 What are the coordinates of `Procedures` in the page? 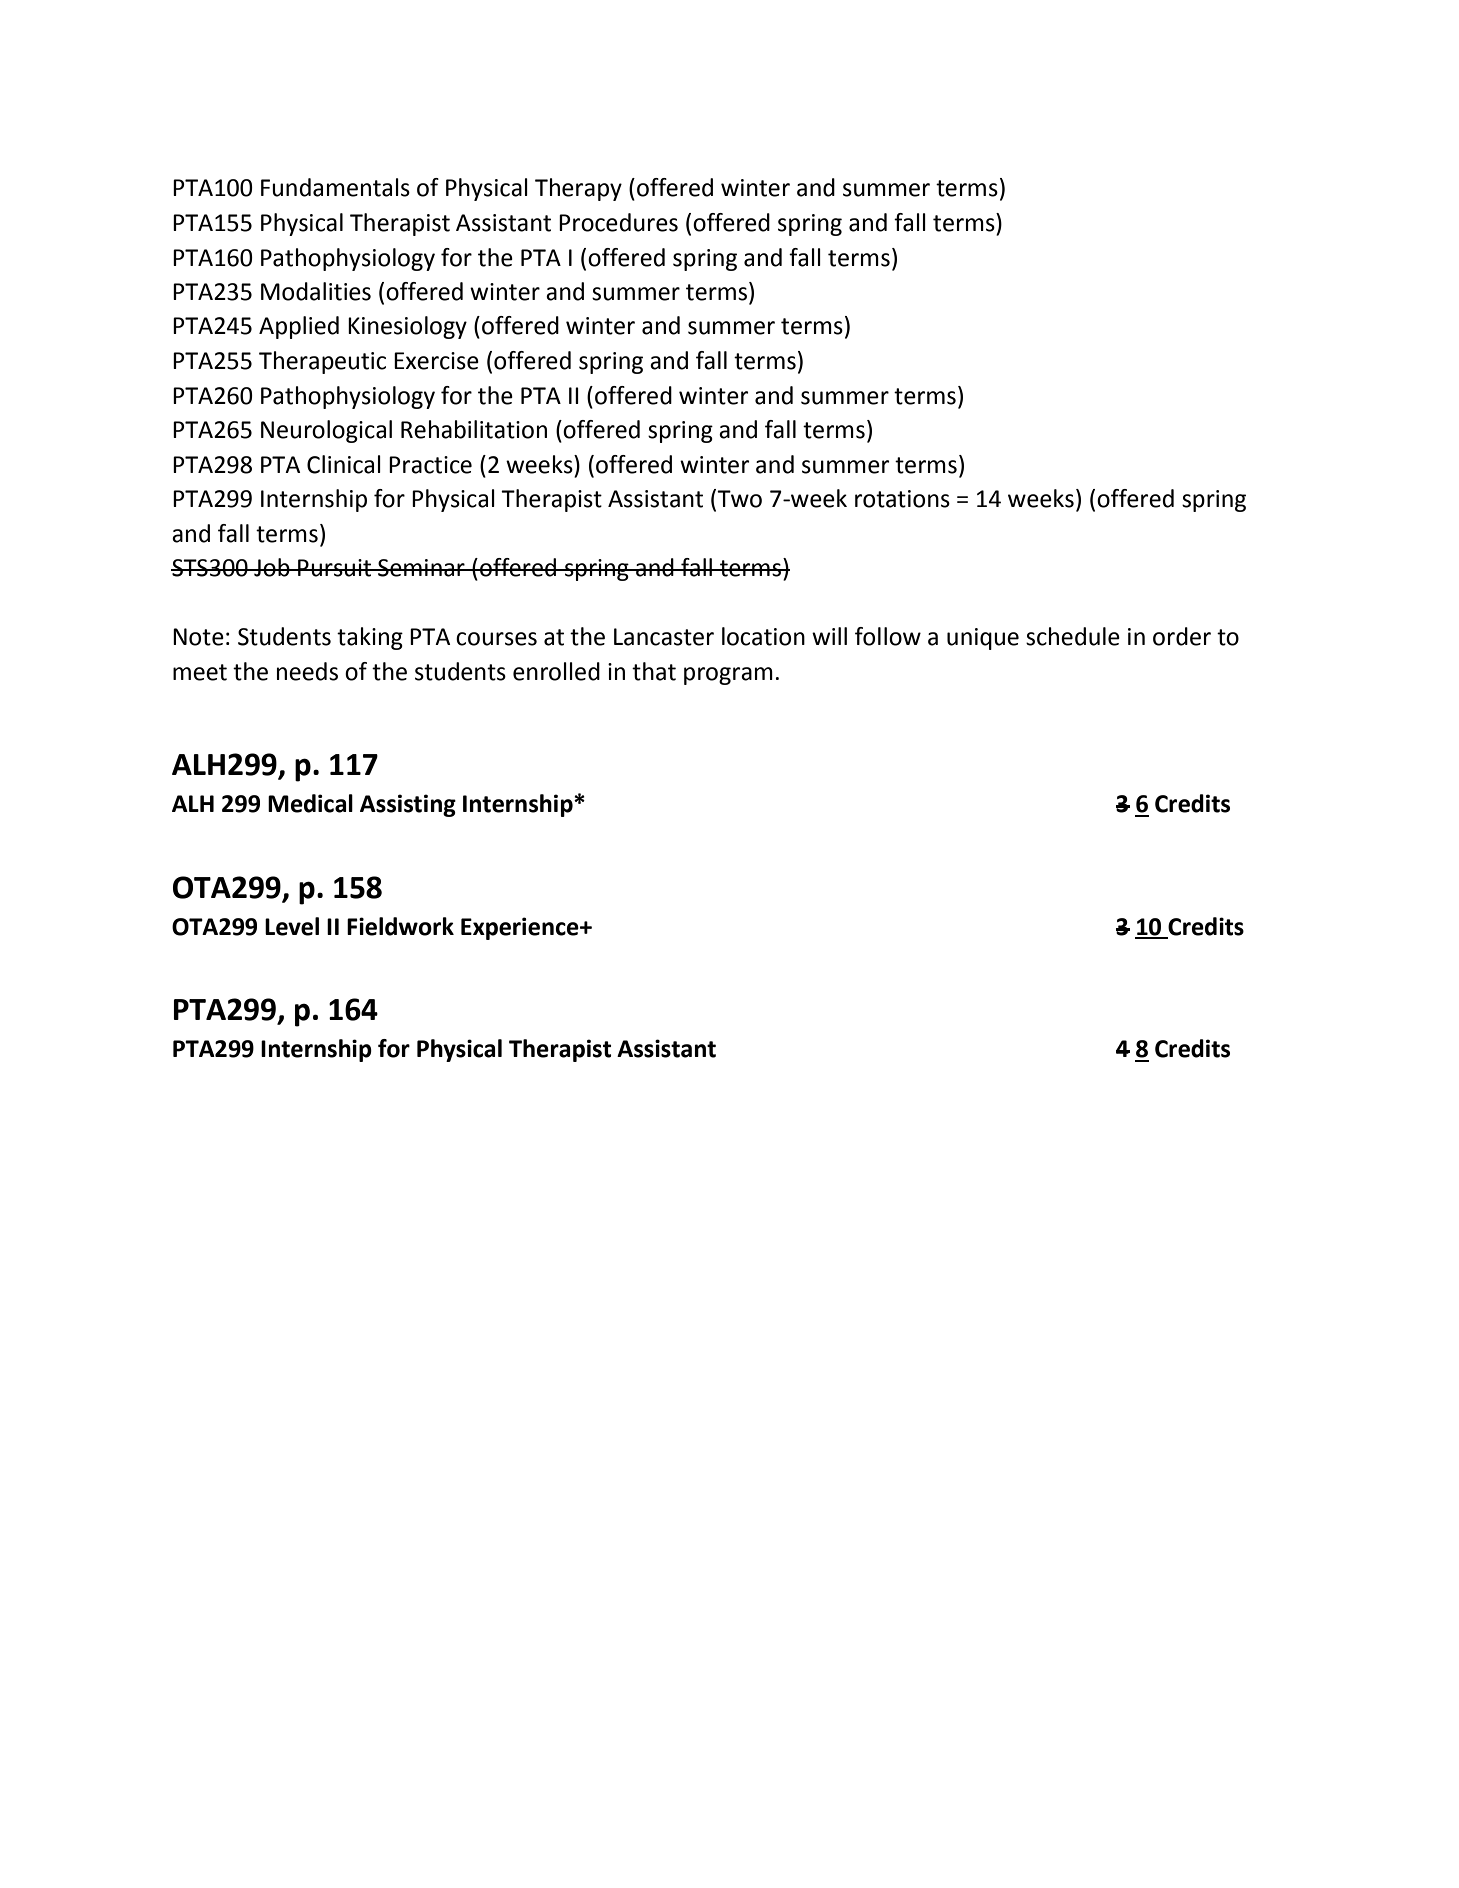 It's located at (618, 222).
